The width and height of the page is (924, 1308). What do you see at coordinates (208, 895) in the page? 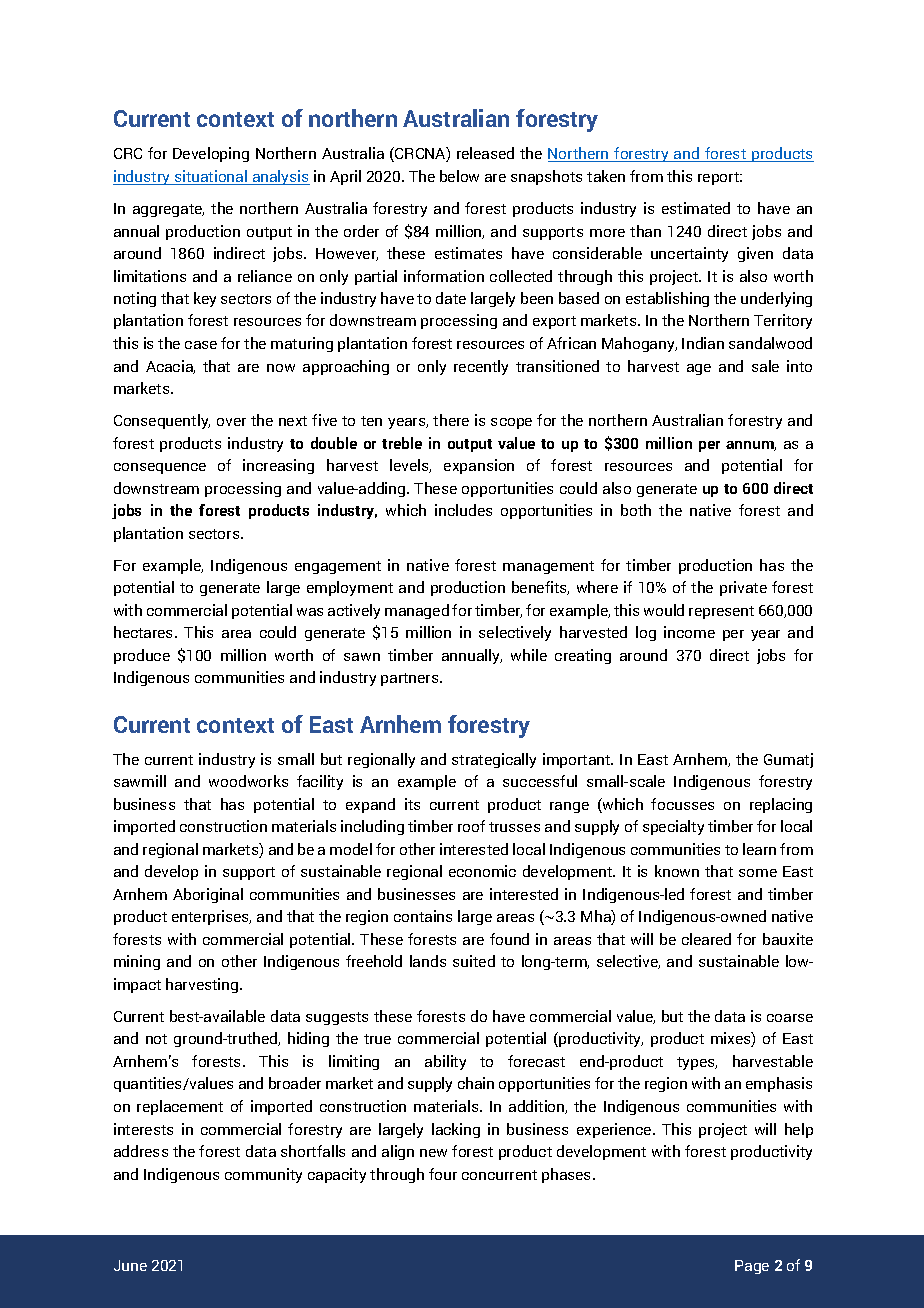
I see `Aboriginal` at bounding box center [208, 895].
